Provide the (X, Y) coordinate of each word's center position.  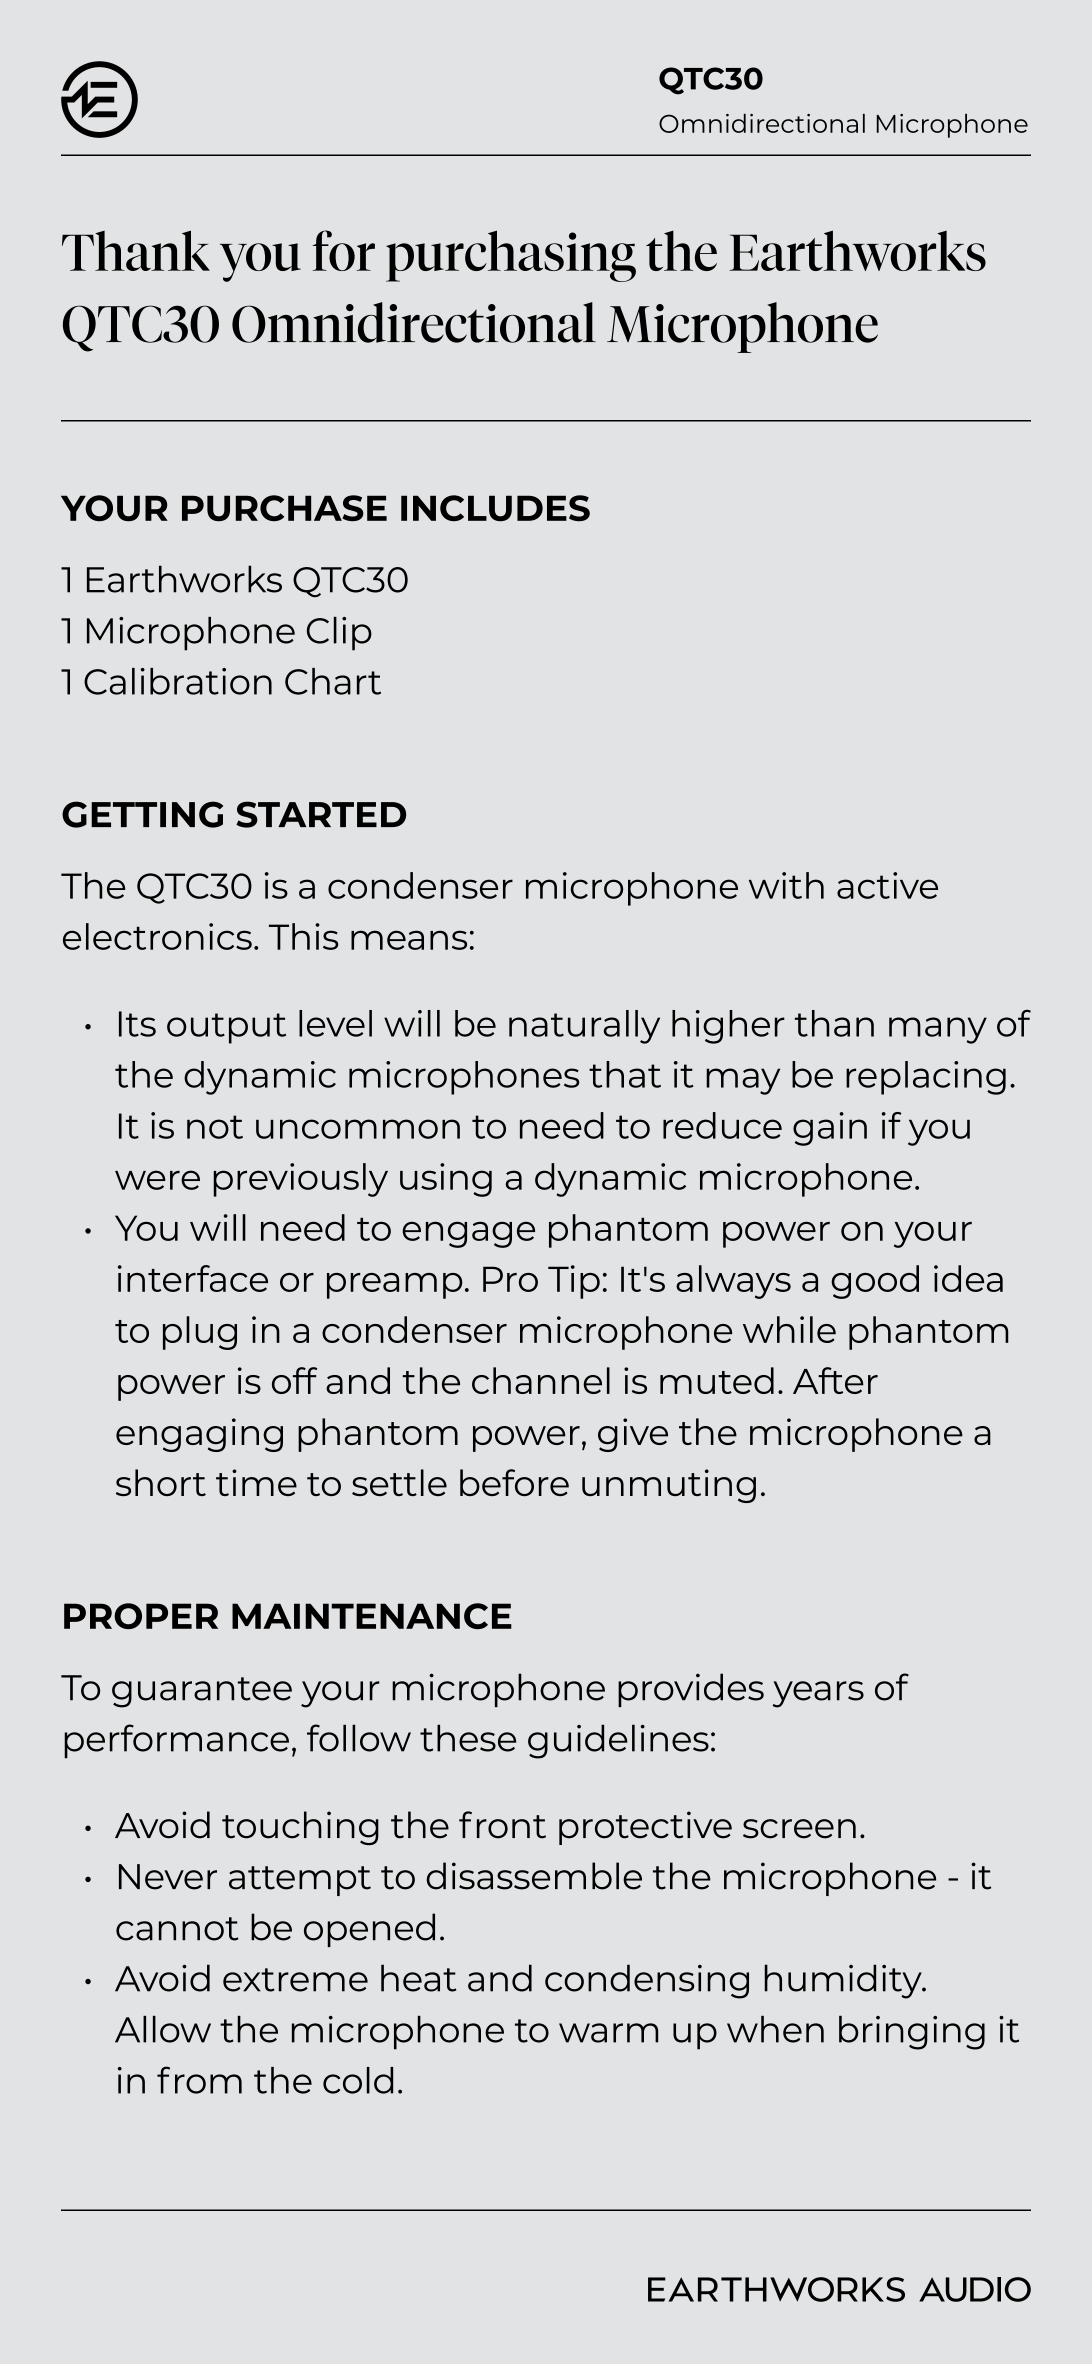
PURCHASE (284, 508)
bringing (912, 2033)
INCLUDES (495, 508)
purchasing (511, 256)
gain (830, 1129)
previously (300, 1180)
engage (468, 1234)
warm (608, 2033)
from (199, 2080)
